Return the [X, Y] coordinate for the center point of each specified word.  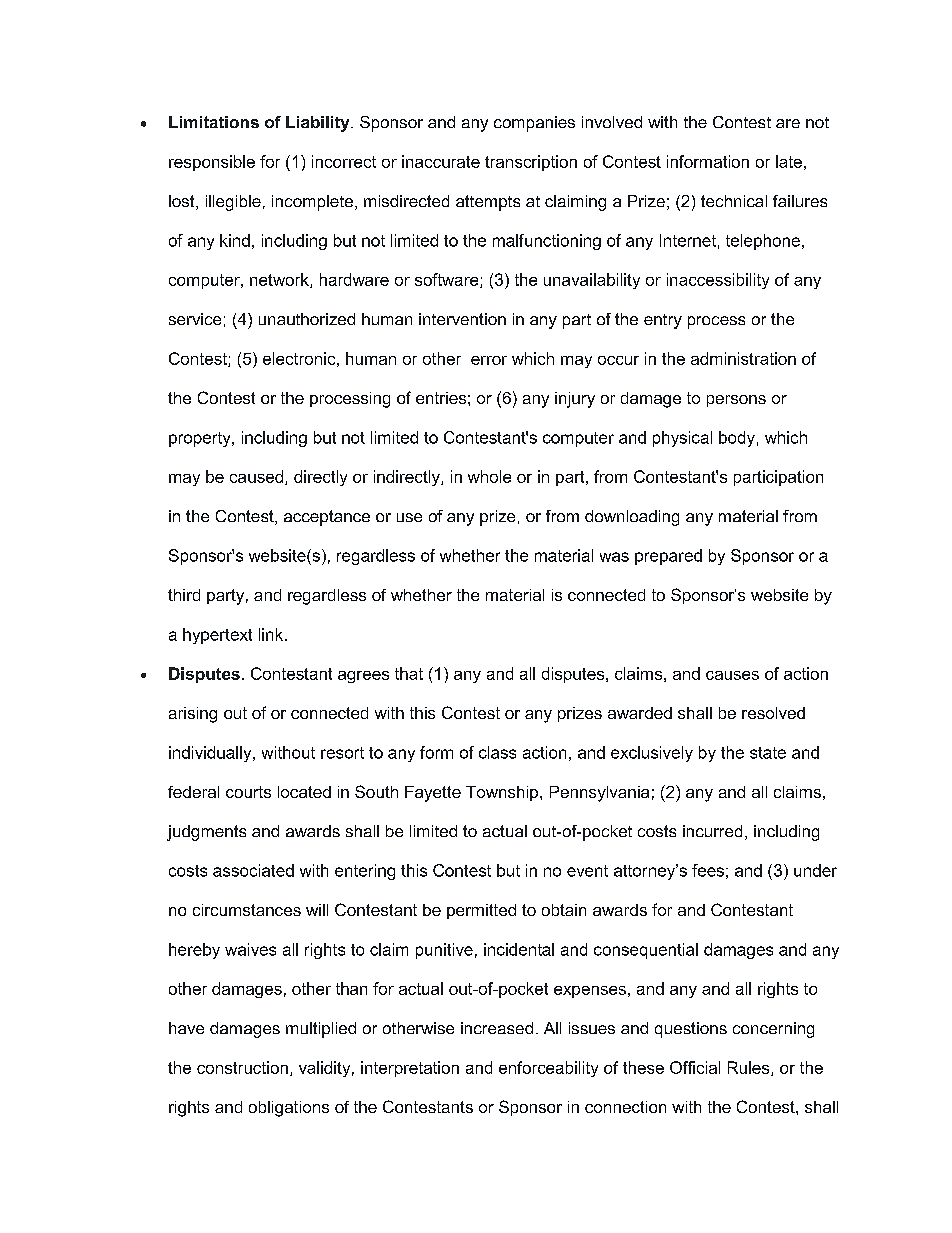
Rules [750, 1068]
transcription [531, 163]
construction [242, 1067]
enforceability [548, 1069]
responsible [212, 163]
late [789, 161]
